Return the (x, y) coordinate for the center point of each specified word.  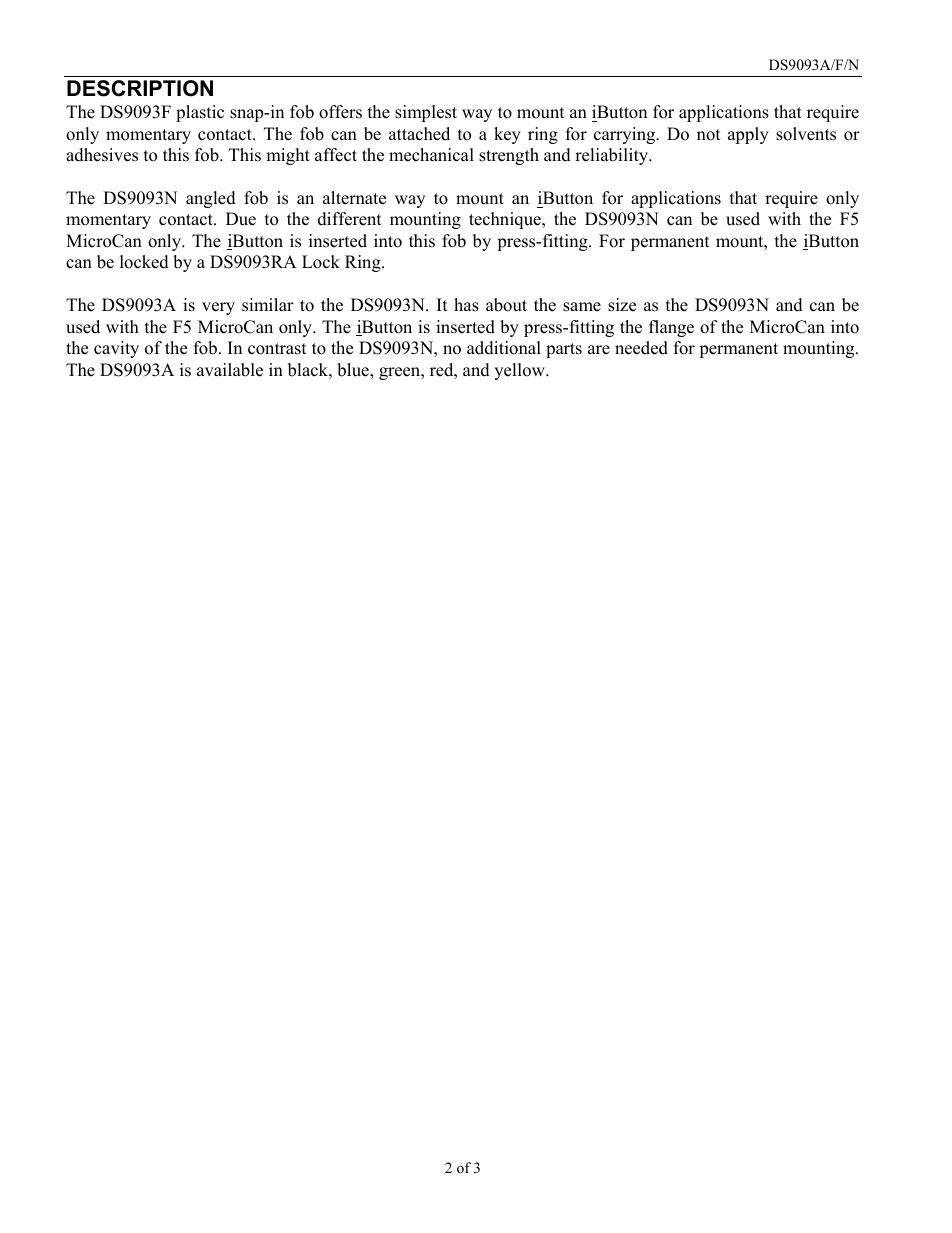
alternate (354, 198)
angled (211, 199)
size (622, 305)
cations (742, 112)
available (230, 370)
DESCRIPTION (140, 88)
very (218, 308)
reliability (612, 156)
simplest (426, 113)
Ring (364, 263)
